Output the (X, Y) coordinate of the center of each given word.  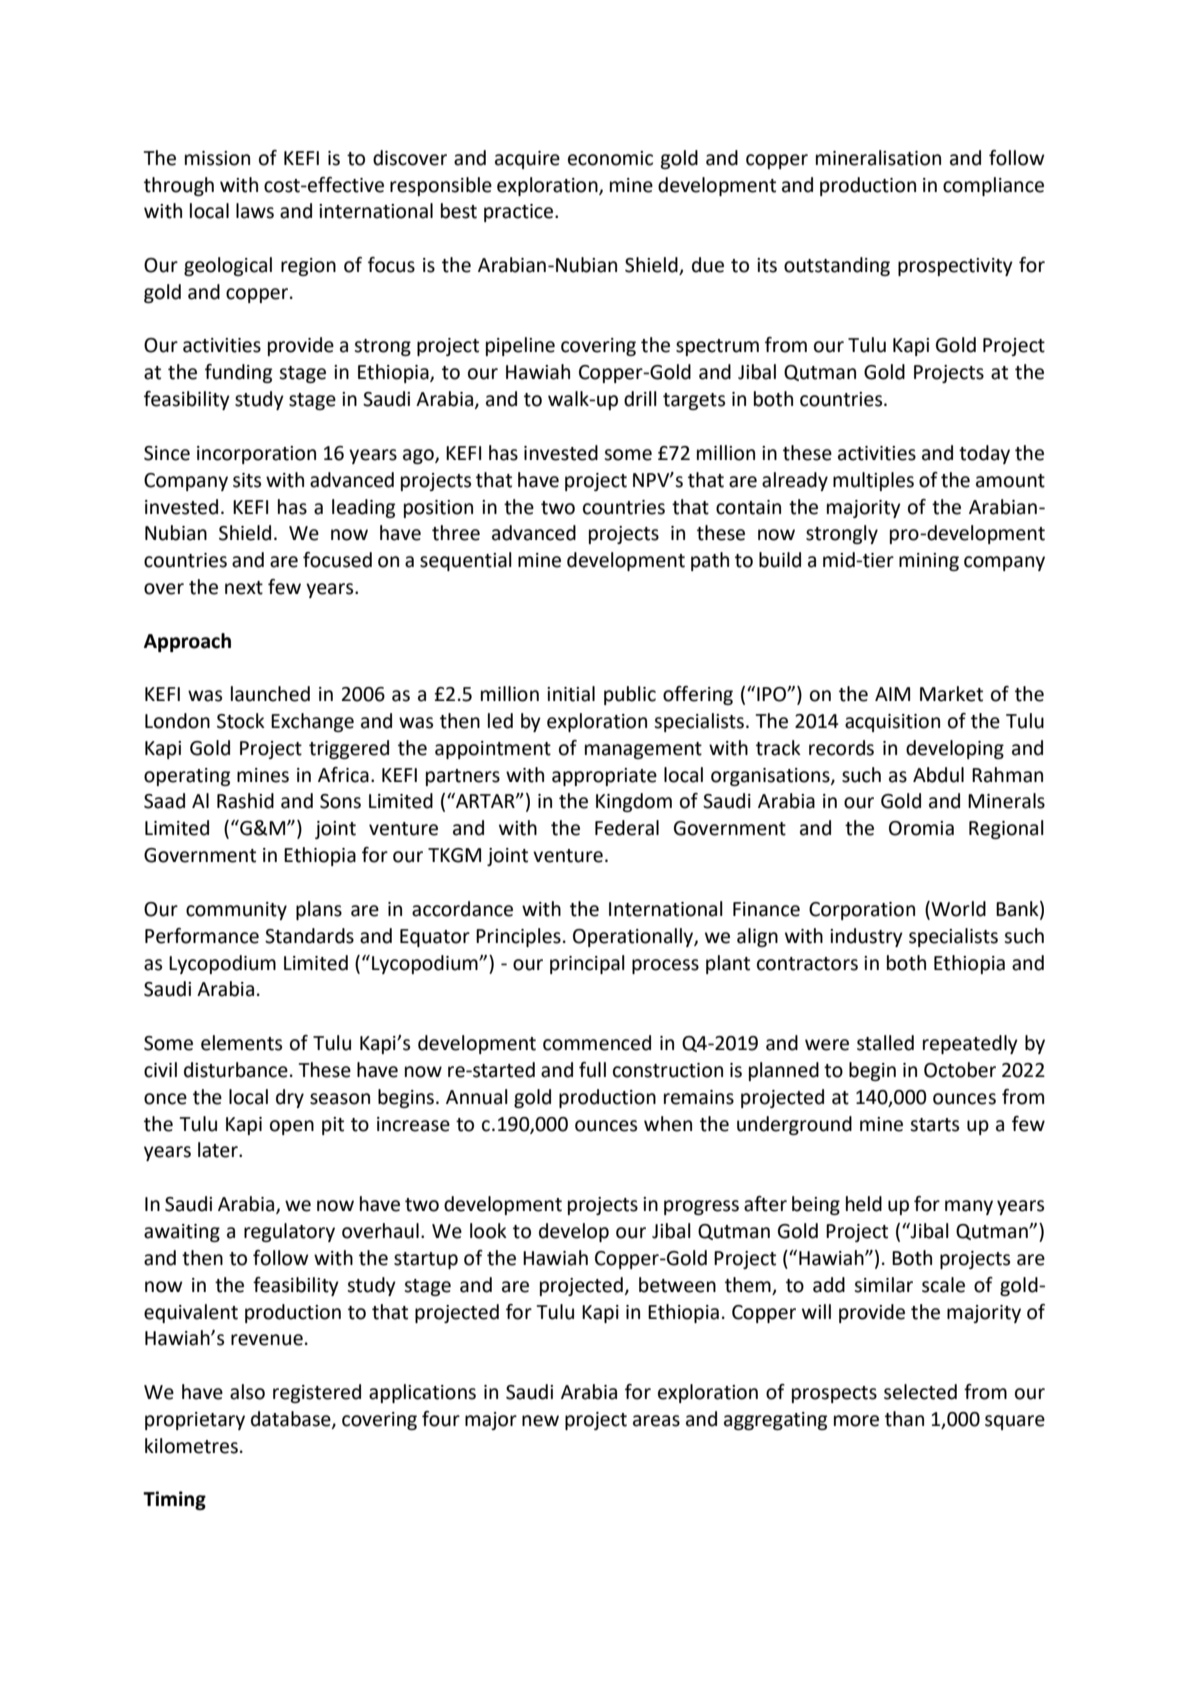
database (292, 1419)
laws (255, 211)
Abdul (938, 775)
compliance (993, 186)
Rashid (245, 801)
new (540, 1421)
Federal (627, 828)
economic (610, 158)
